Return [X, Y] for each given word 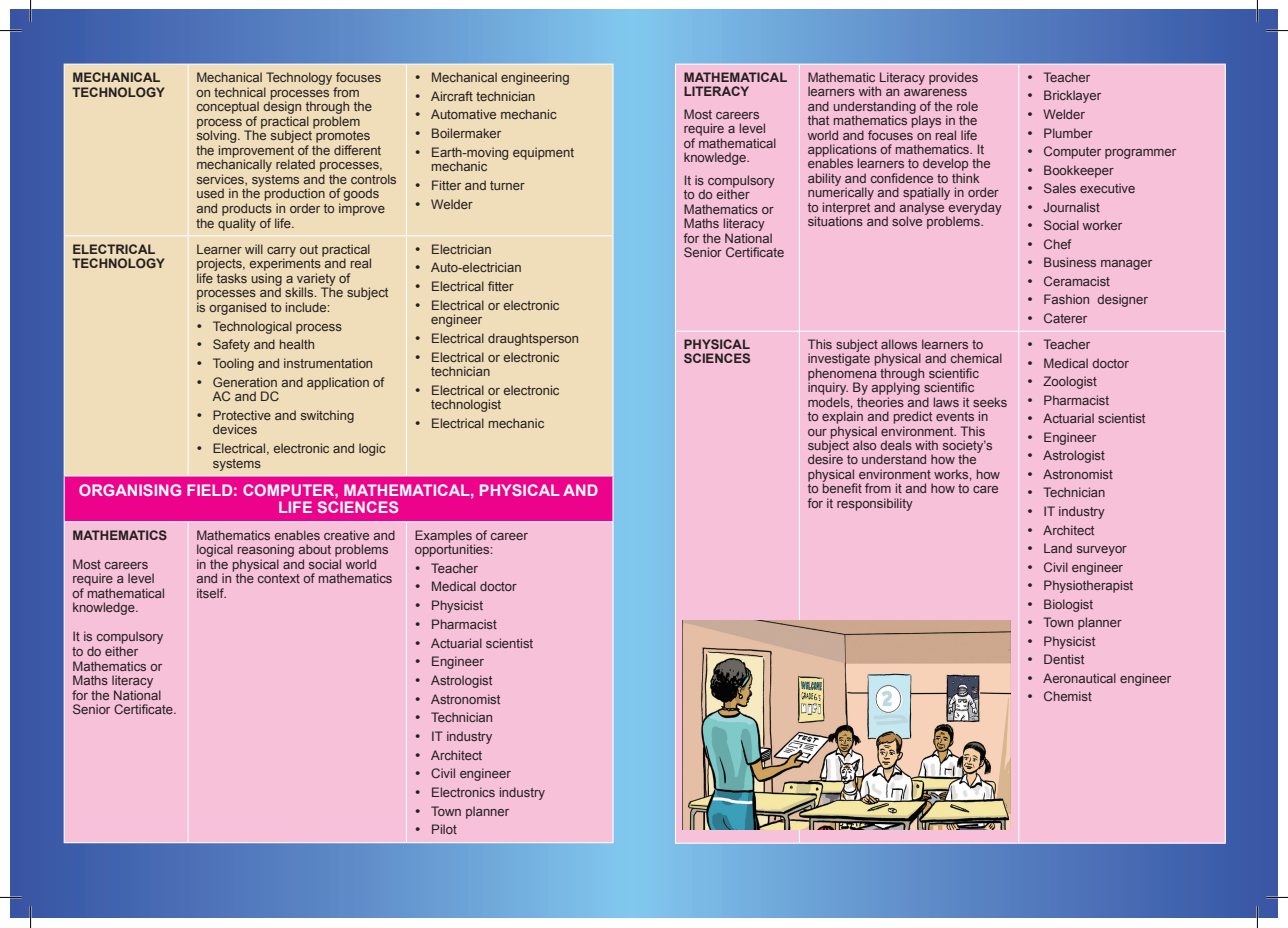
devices [235, 429]
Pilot [444, 829]
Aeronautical [1079, 678]
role [967, 106]
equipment [543, 153]
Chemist [1068, 696]
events [955, 416]
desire [825, 459]
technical [240, 92]
